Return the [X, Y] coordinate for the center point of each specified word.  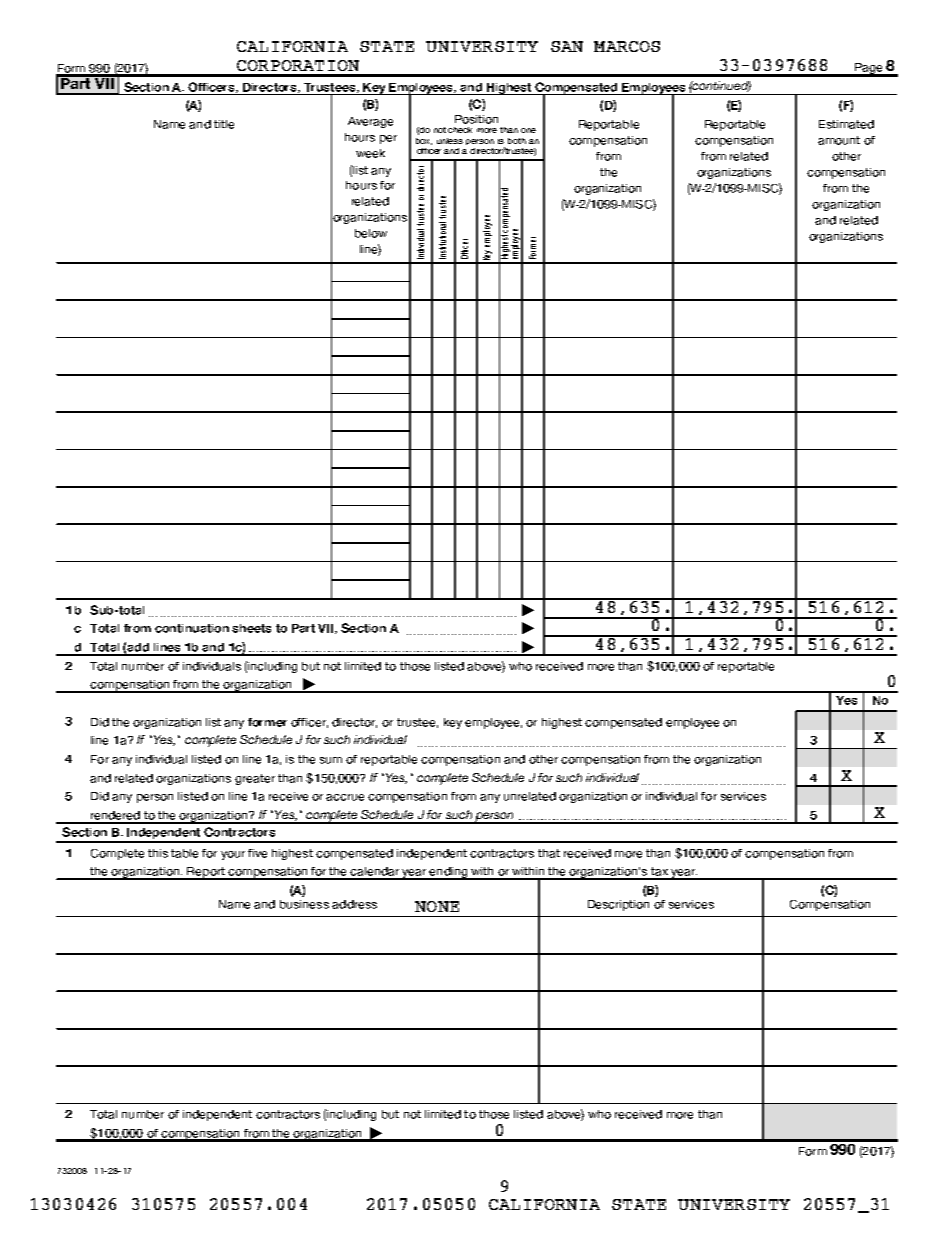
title [224, 124]
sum [331, 760]
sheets [251, 628]
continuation [192, 628]
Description [618, 905]
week [370, 153]
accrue [345, 797]
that [549, 853]
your [233, 855]
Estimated [846, 124]
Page [869, 69]
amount [839, 140]
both [517, 141]
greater [255, 779]
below [371, 233]
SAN [567, 46]
